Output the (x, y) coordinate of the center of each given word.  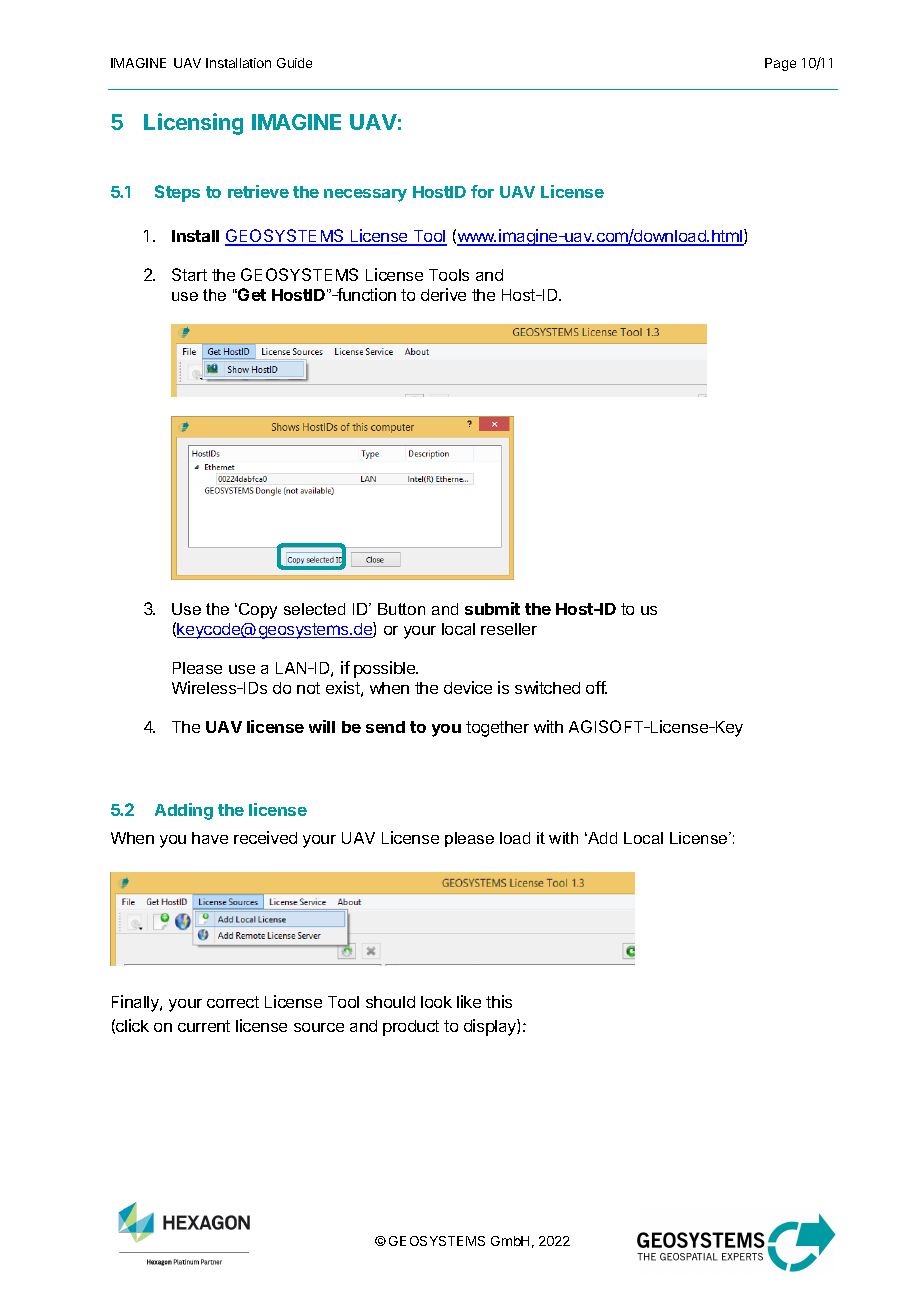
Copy (258, 611)
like (469, 1001)
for (482, 191)
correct (233, 1002)
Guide (294, 63)
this (499, 1001)
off (596, 687)
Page (780, 64)
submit (492, 608)
